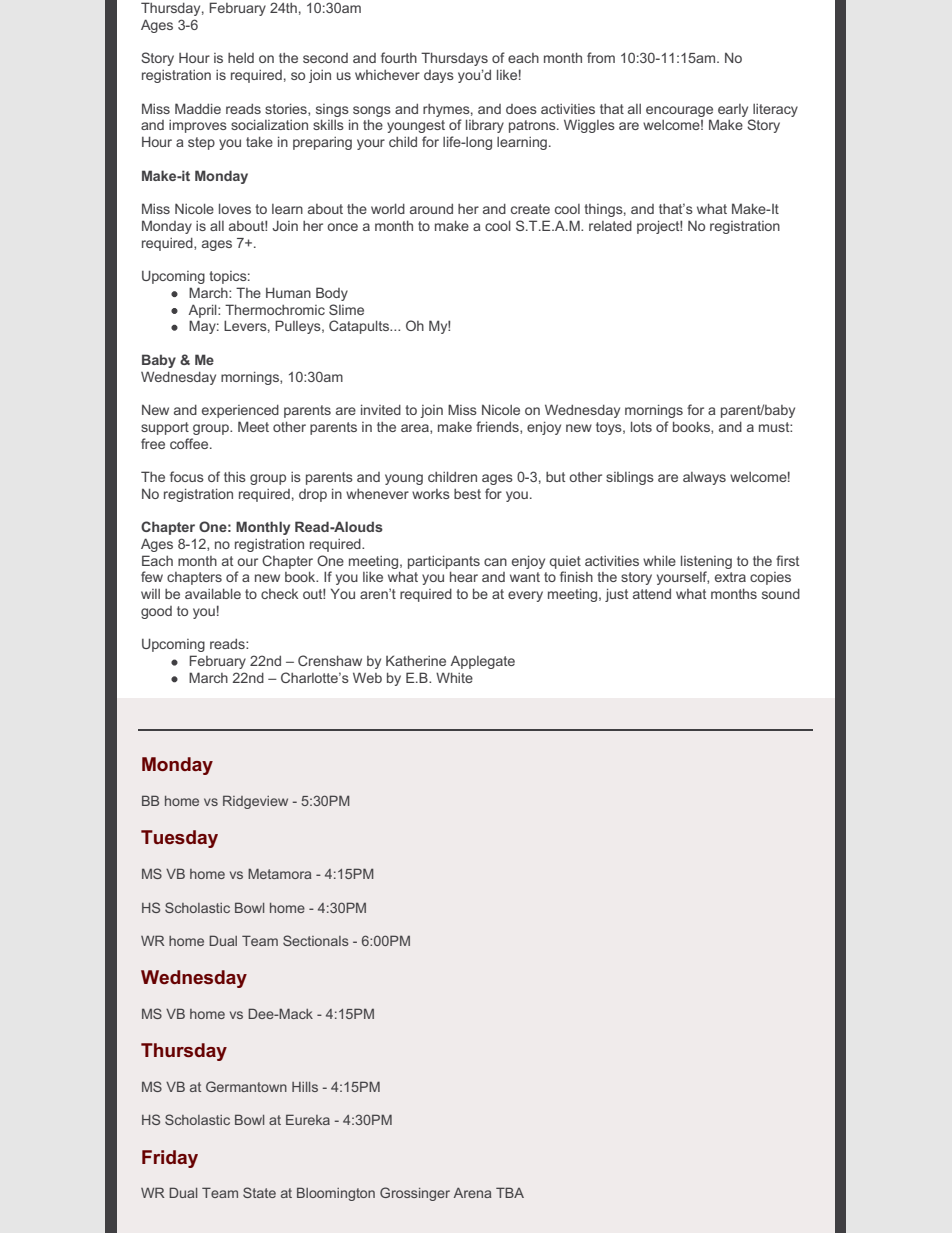 The height and width of the image is (1233, 952). Describe the element at coordinates (733, 110) in the image. I see `early` at that location.
